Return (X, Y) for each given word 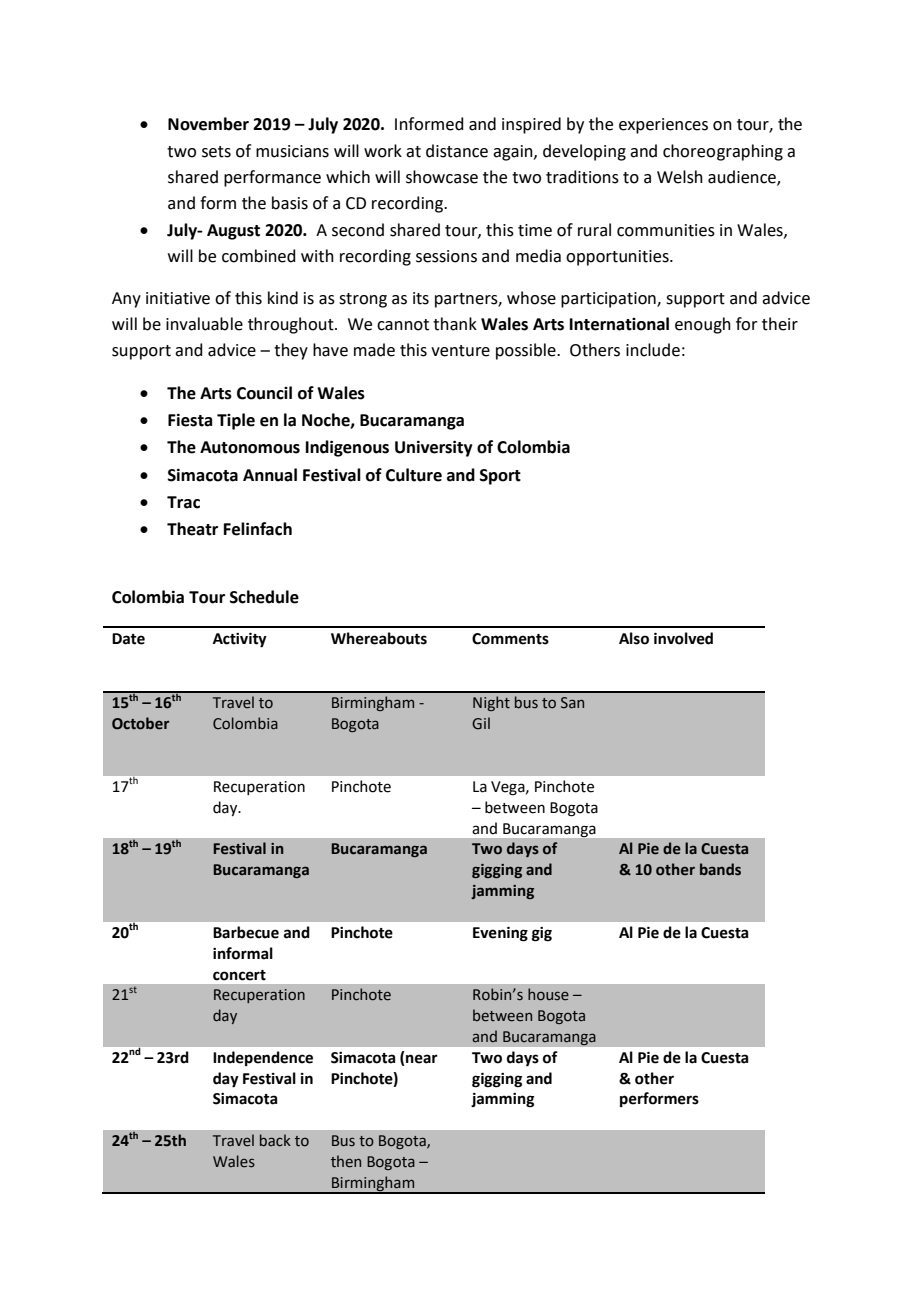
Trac (183, 502)
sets (216, 152)
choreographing (723, 152)
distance (457, 151)
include (653, 350)
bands (720, 869)
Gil (481, 723)
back (275, 1140)
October (140, 723)
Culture (414, 475)
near (422, 1059)
